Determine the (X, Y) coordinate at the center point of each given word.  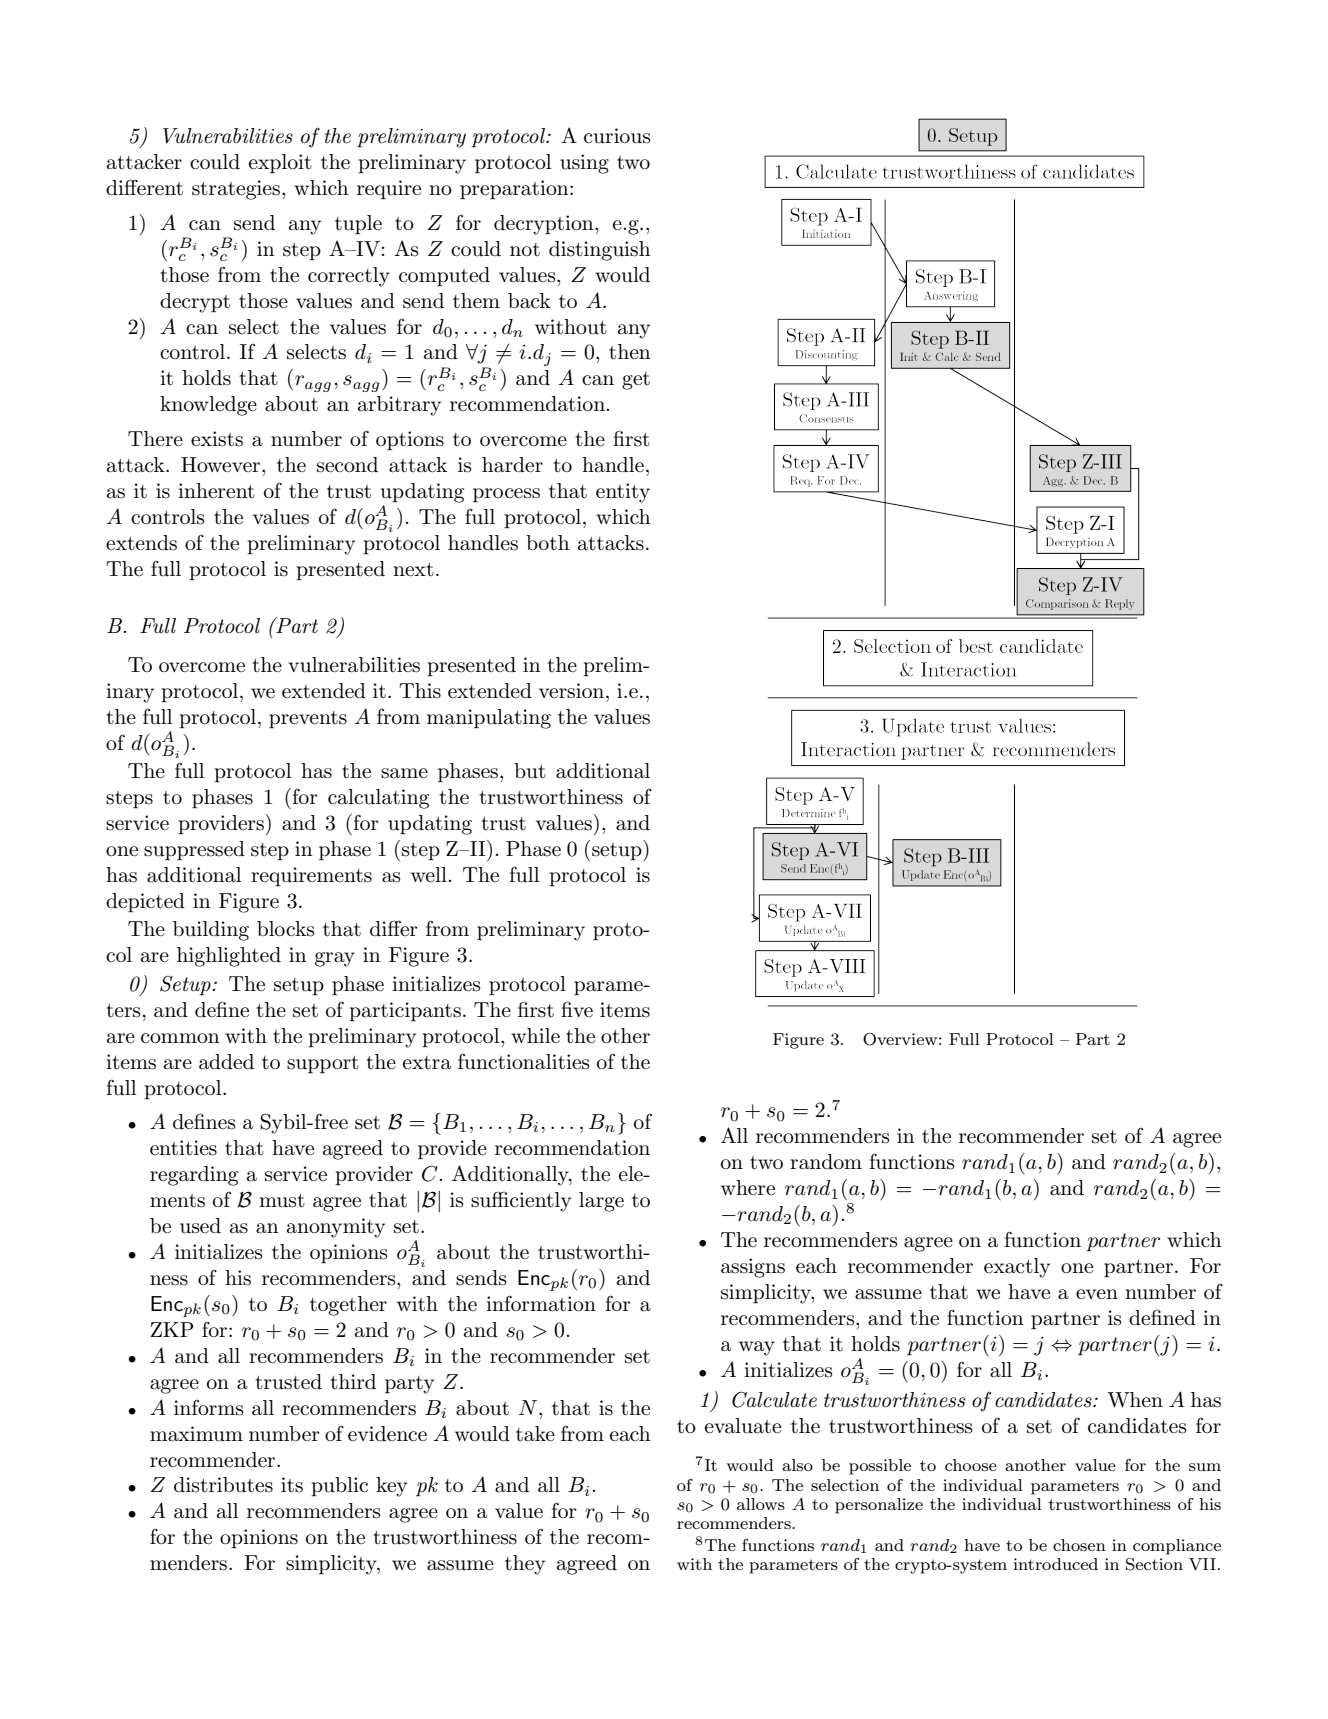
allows (761, 1504)
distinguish (600, 251)
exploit (280, 163)
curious (617, 136)
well (429, 874)
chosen (1079, 1545)
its (292, 1485)
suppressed (194, 850)
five (577, 1009)
